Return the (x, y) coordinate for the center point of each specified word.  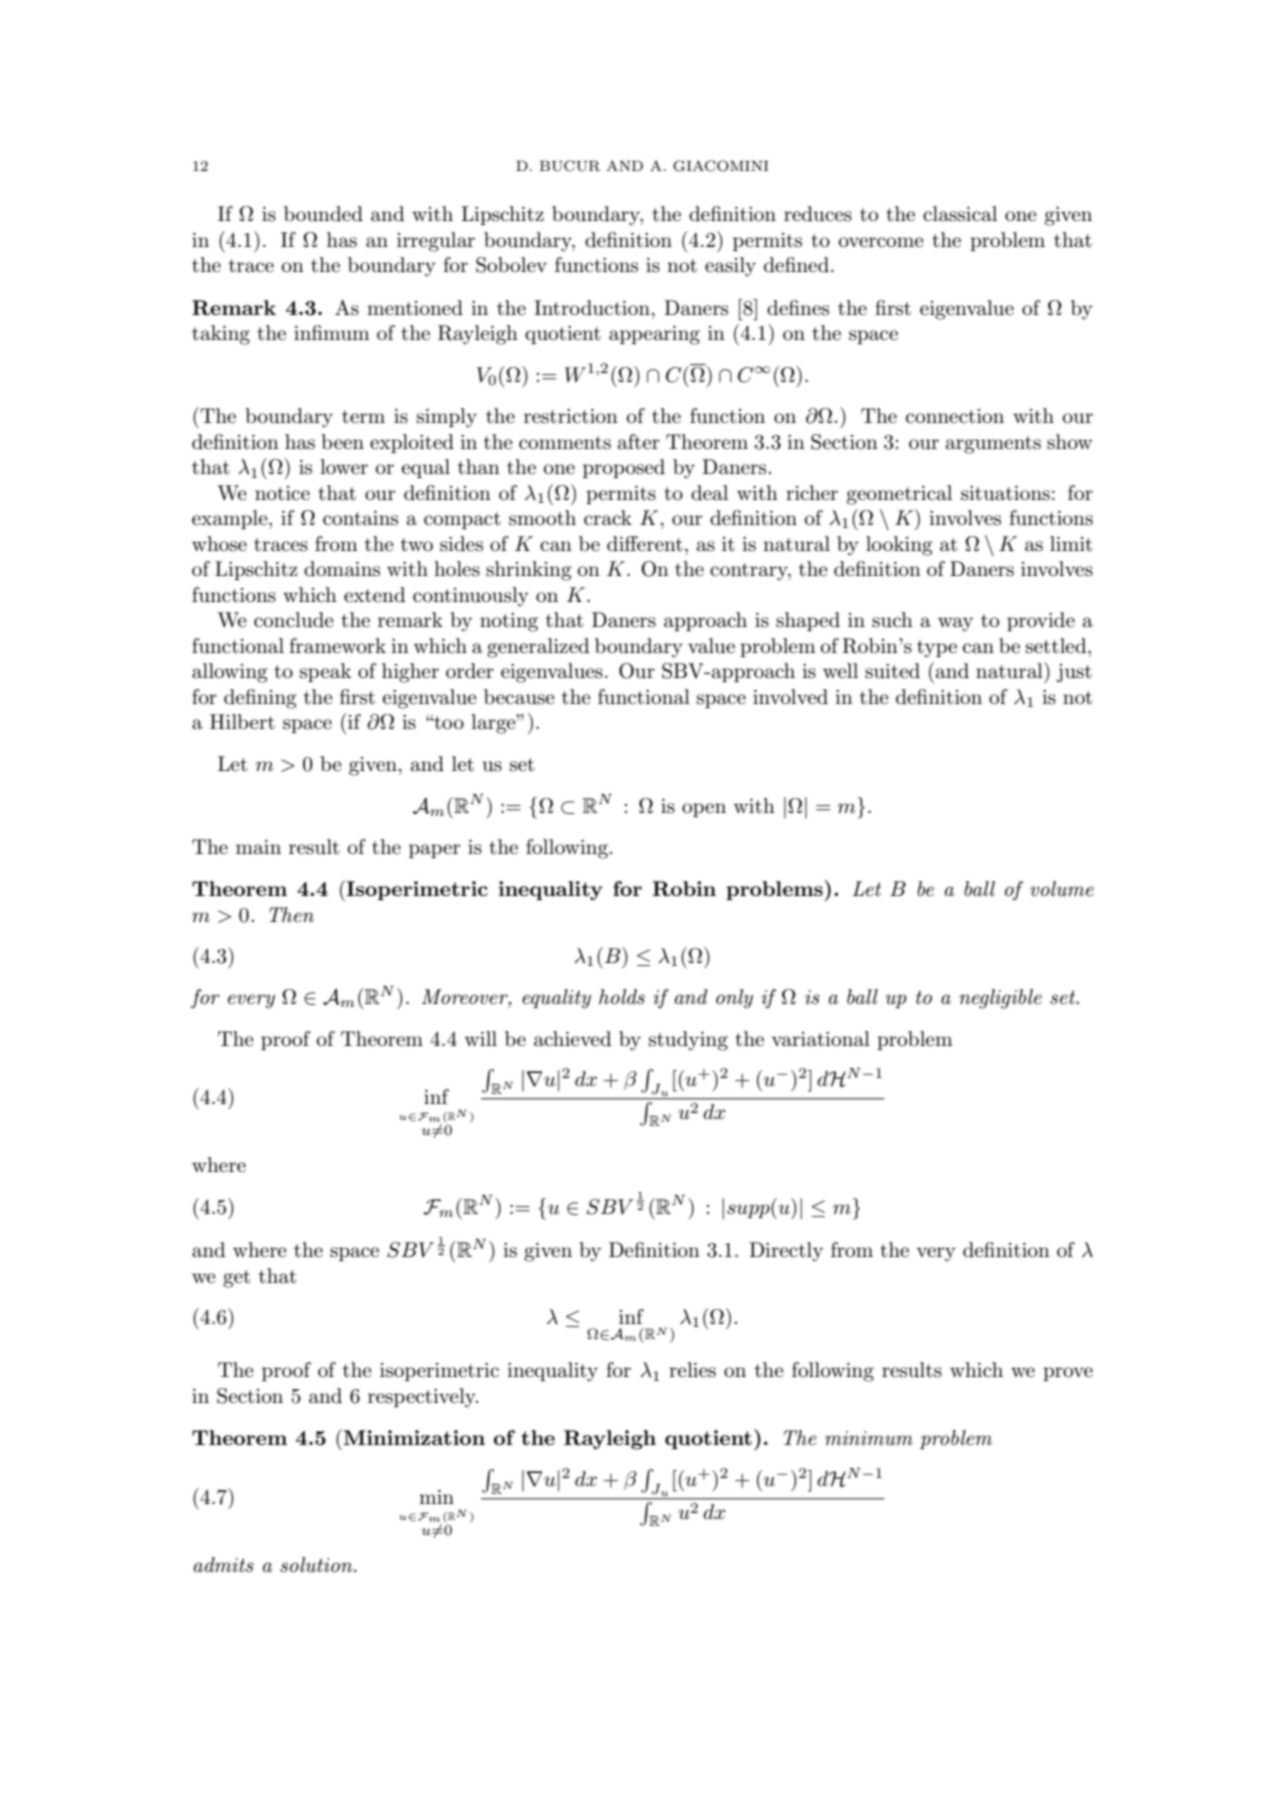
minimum (869, 1438)
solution (317, 1565)
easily (730, 267)
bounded (323, 214)
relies (692, 1370)
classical (960, 214)
